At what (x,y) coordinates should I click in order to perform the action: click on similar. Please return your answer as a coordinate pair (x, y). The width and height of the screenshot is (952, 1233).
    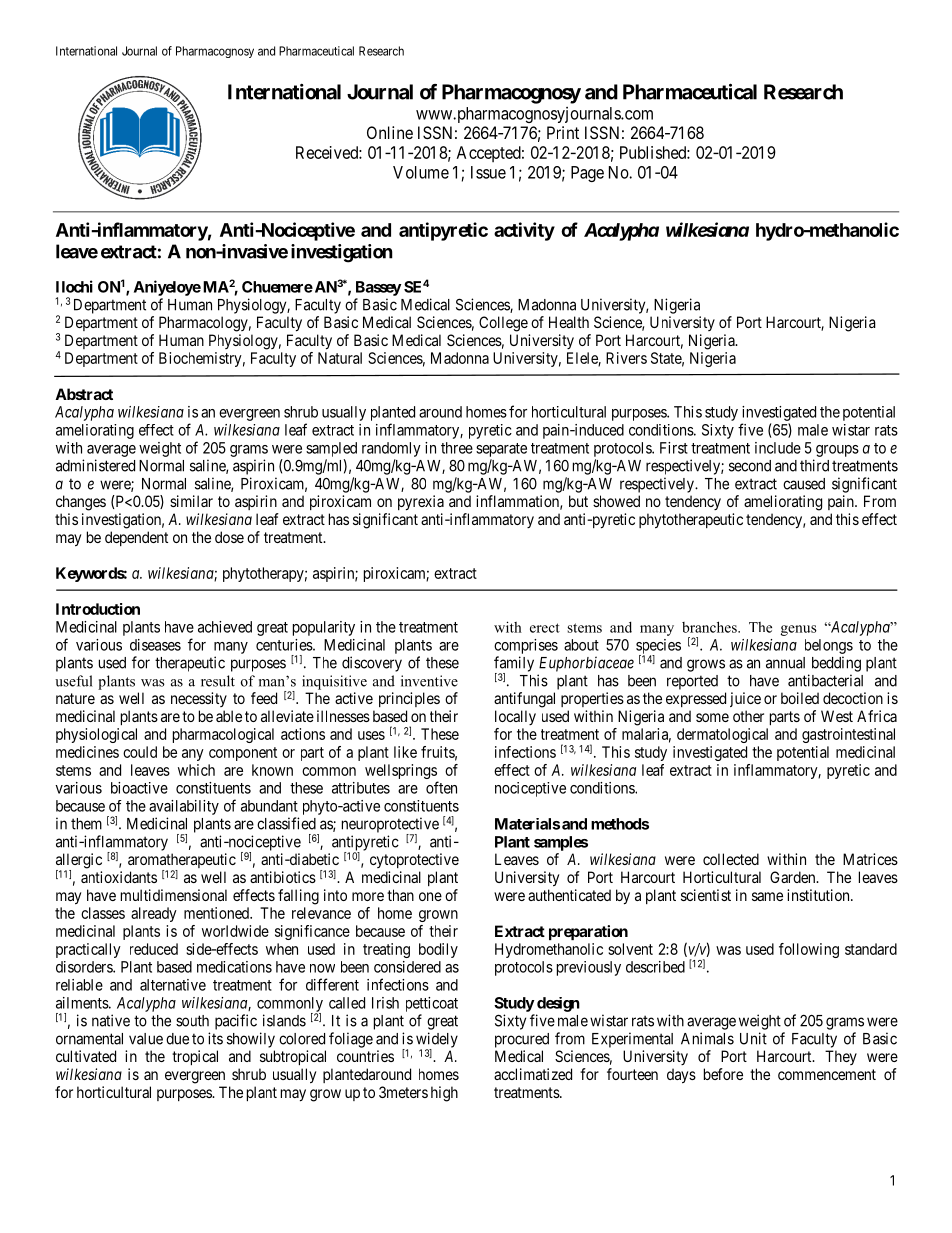
    Looking at the image, I should click on (191, 501).
